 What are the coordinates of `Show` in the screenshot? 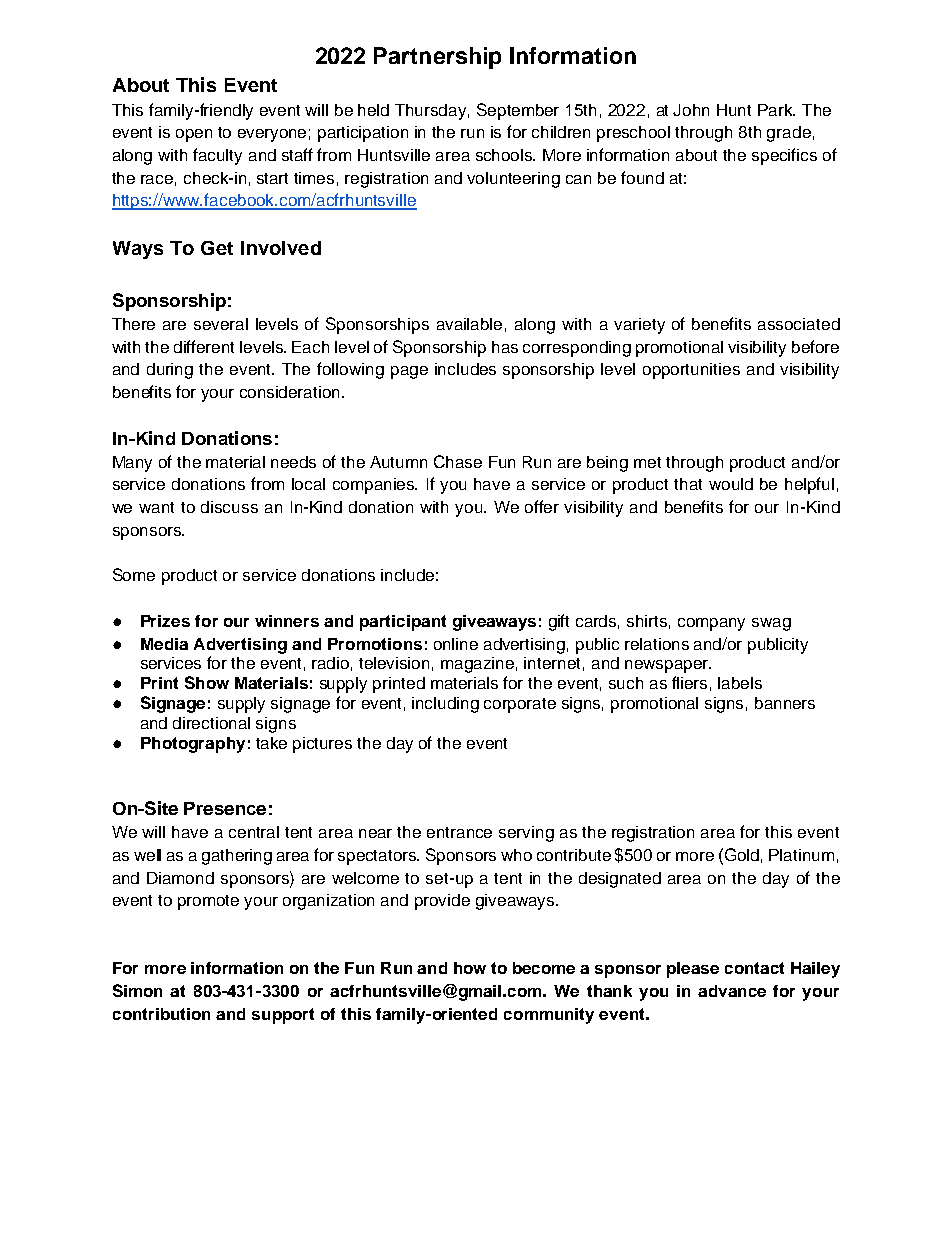 It's located at (207, 682).
